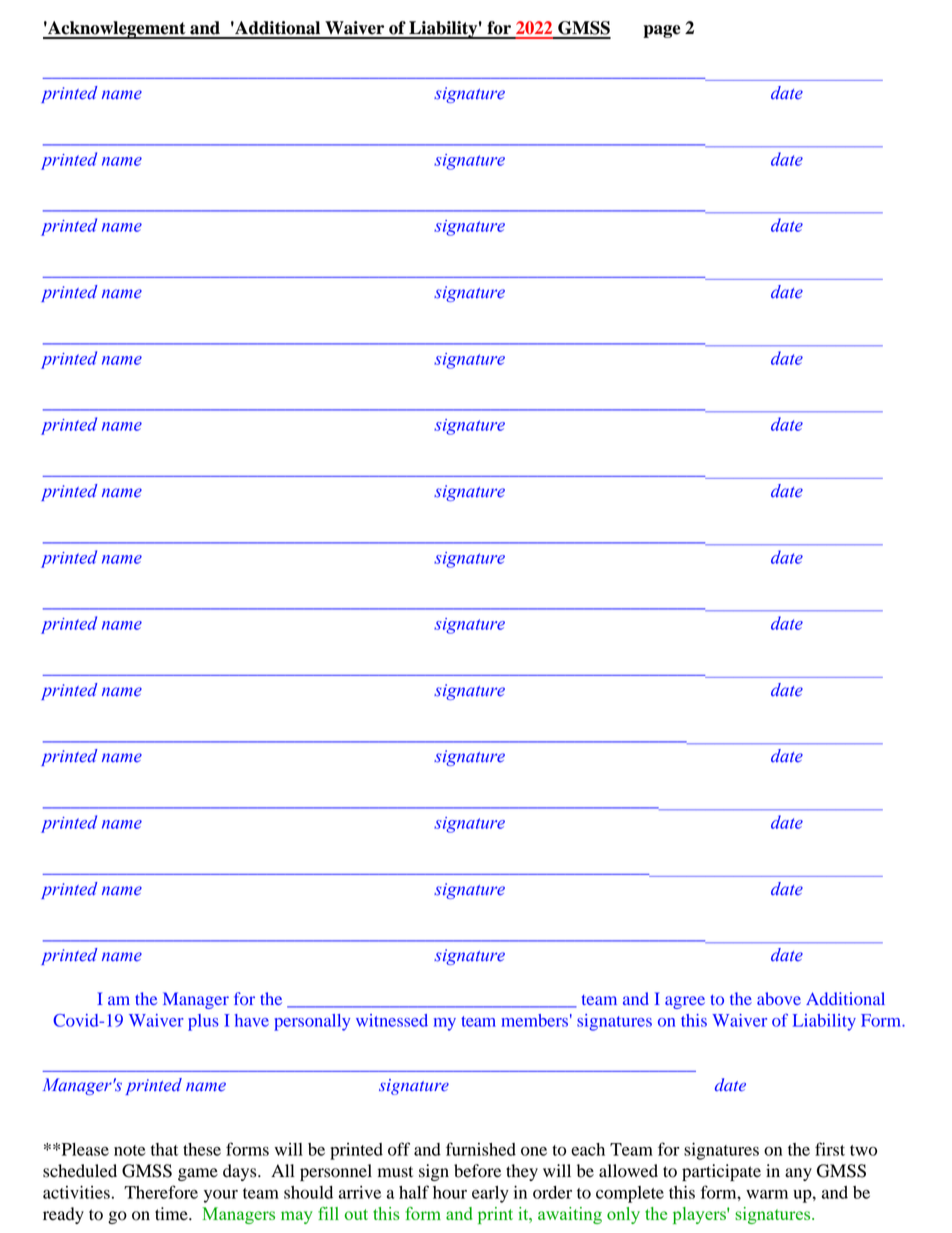  I want to click on above, so click(779, 999).
